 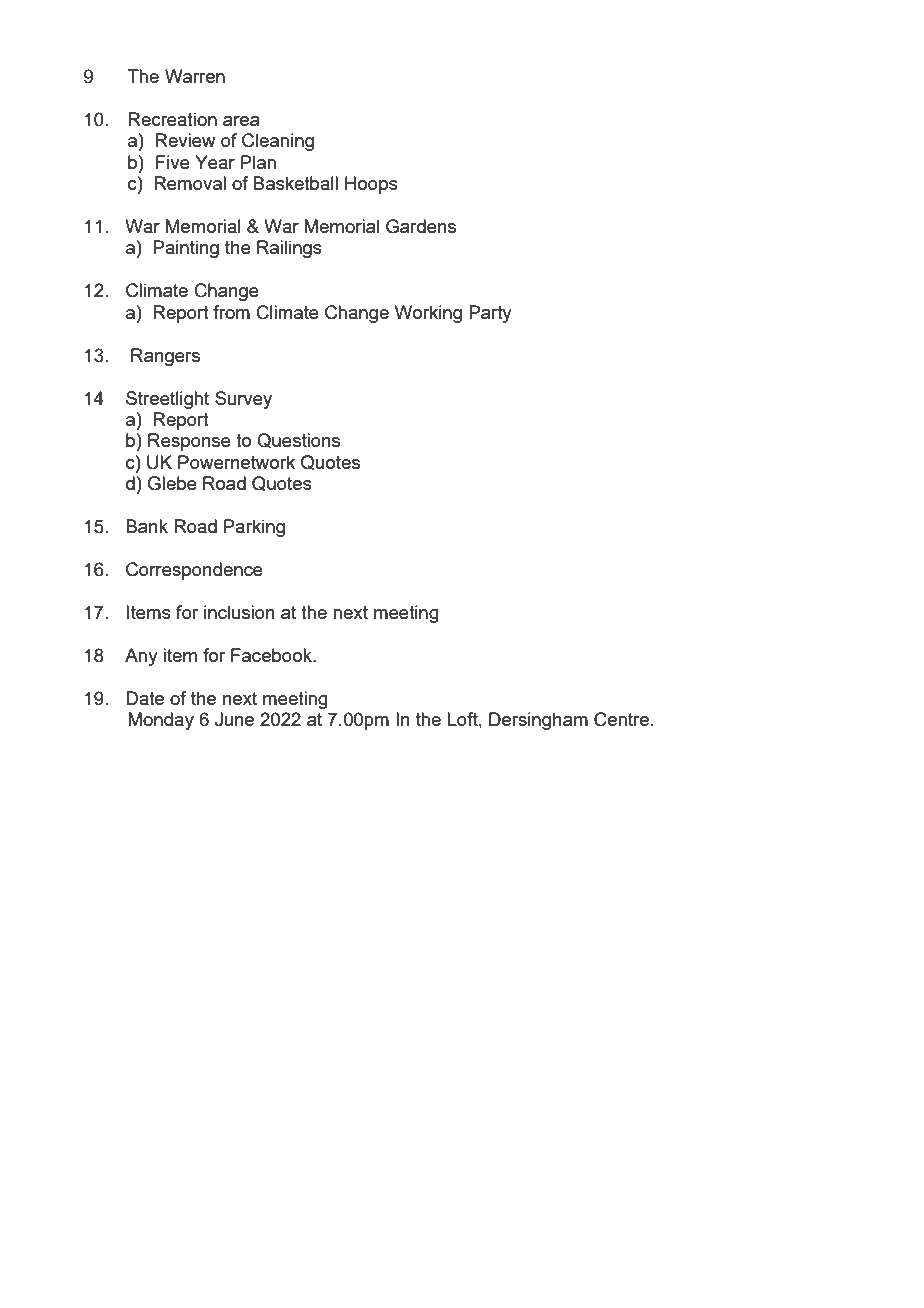 What do you see at coordinates (254, 528) in the screenshot?
I see `Parking` at bounding box center [254, 528].
